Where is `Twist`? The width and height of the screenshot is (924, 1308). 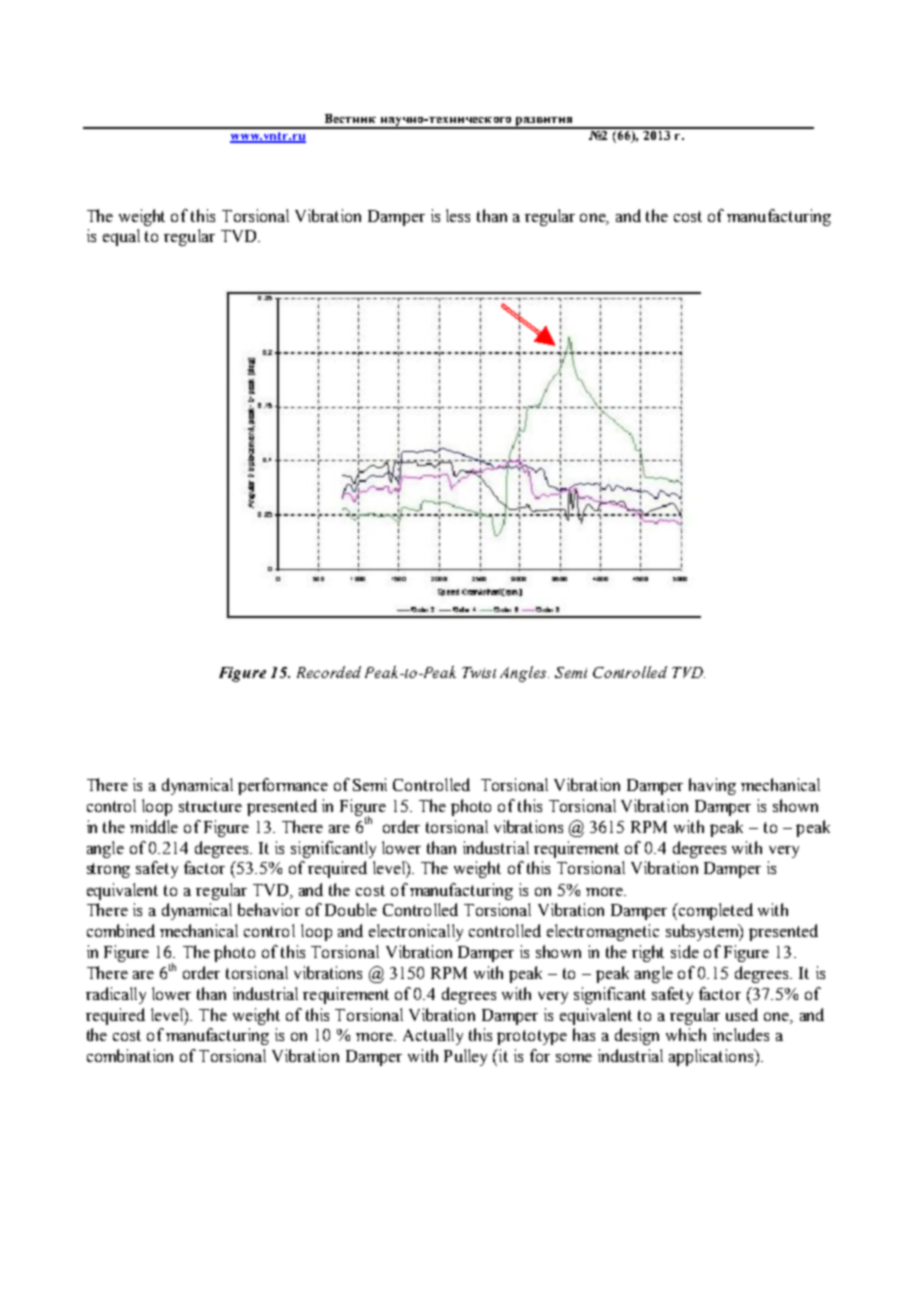 Twist is located at coordinates (479, 672).
